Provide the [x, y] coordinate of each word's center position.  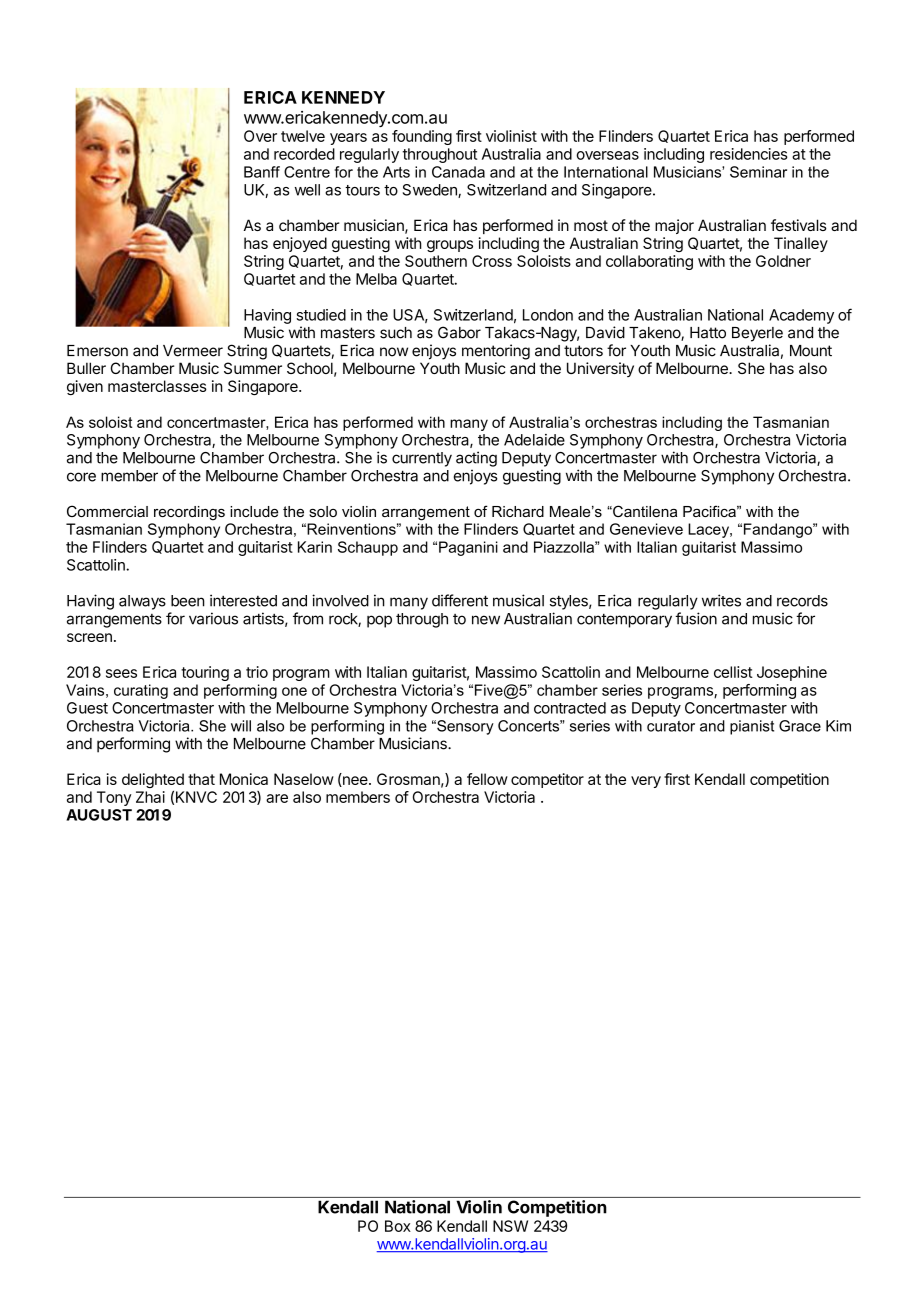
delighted [153, 782]
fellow [487, 779]
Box [398, 1226]
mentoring [496, 352]
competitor [547, 780]
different [460, 600]
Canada [458, 172]
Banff [262, 172]
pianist [752, 727]
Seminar [758, 172]
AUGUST [99, 815]
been [188, 601]
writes [721, 600]
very [646, 782]
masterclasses [157, 386]
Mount [811, 351]
